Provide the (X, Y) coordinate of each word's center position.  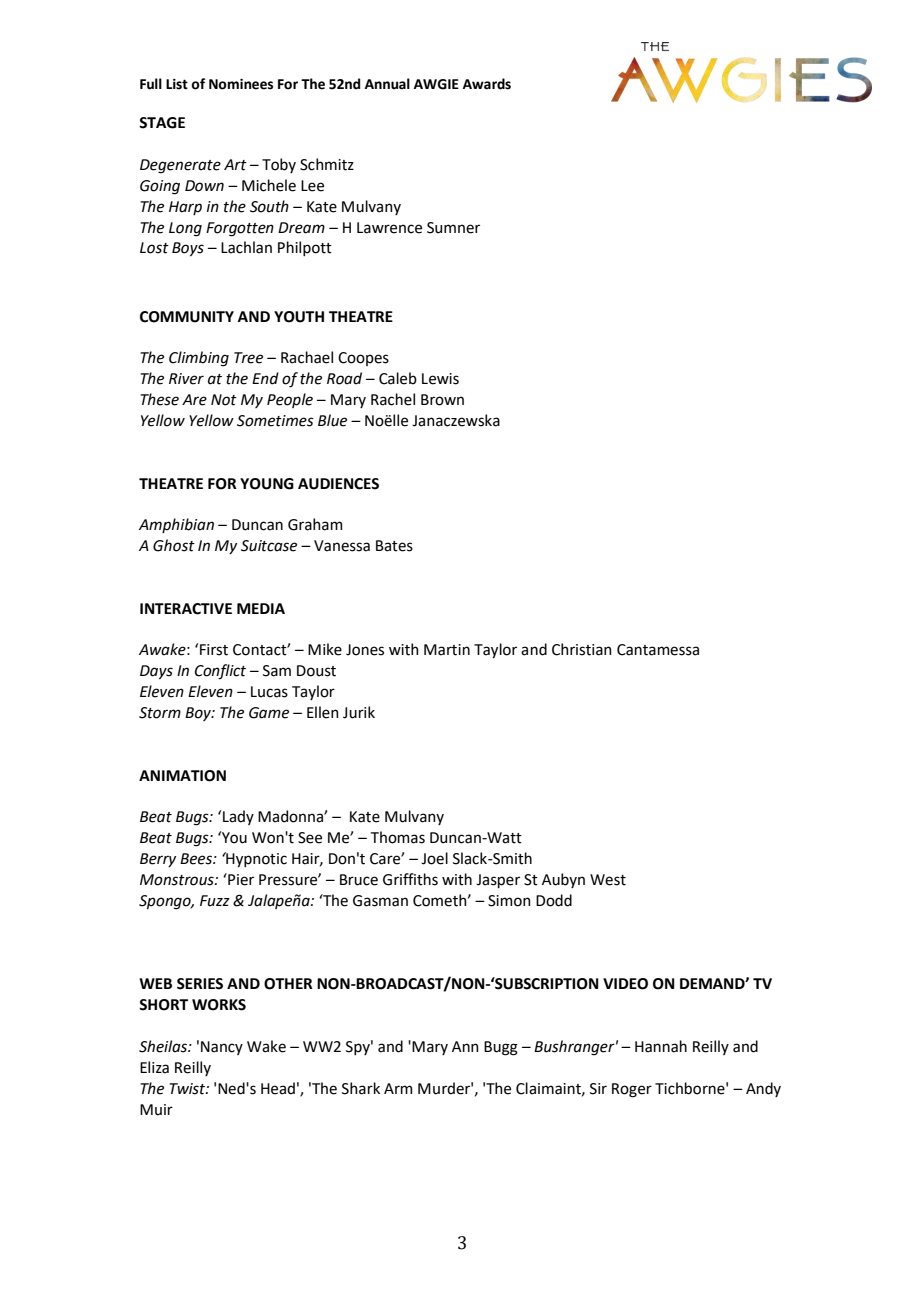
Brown (442, 400)
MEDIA (261, 608)
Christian (582, 649)
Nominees (241, 84)
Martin (447, 650)
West (608, 880)
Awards (487, 84)
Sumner (453, 228)
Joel (434, 858)
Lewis (440, 379)
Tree (248, 358)
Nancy (222, 1048)
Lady (238, 817)
